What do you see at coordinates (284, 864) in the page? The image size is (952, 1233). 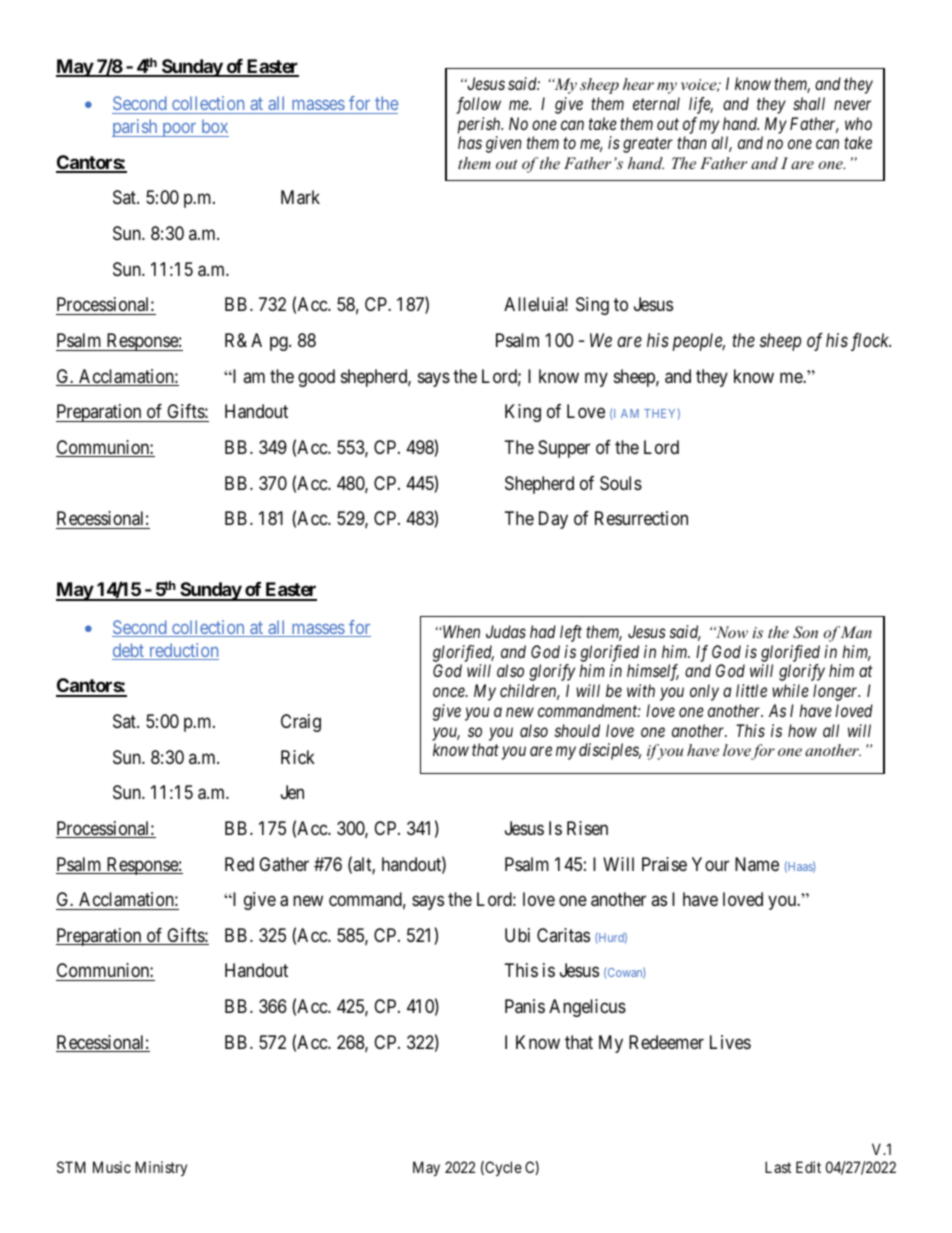 I see `Gather` at bounding box center [284, 864].
